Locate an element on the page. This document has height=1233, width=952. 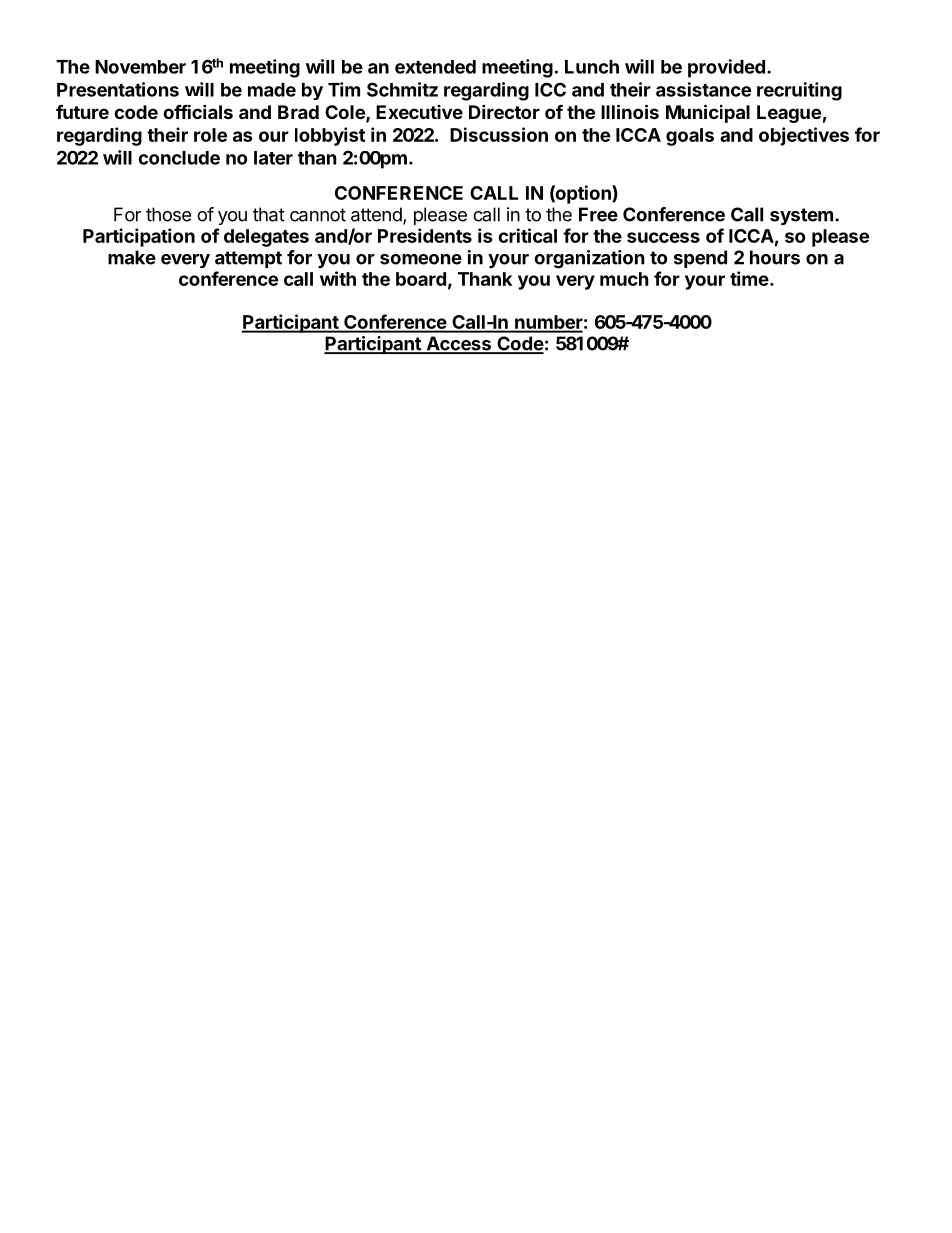
conclude is located at coordinates (179, 158).
